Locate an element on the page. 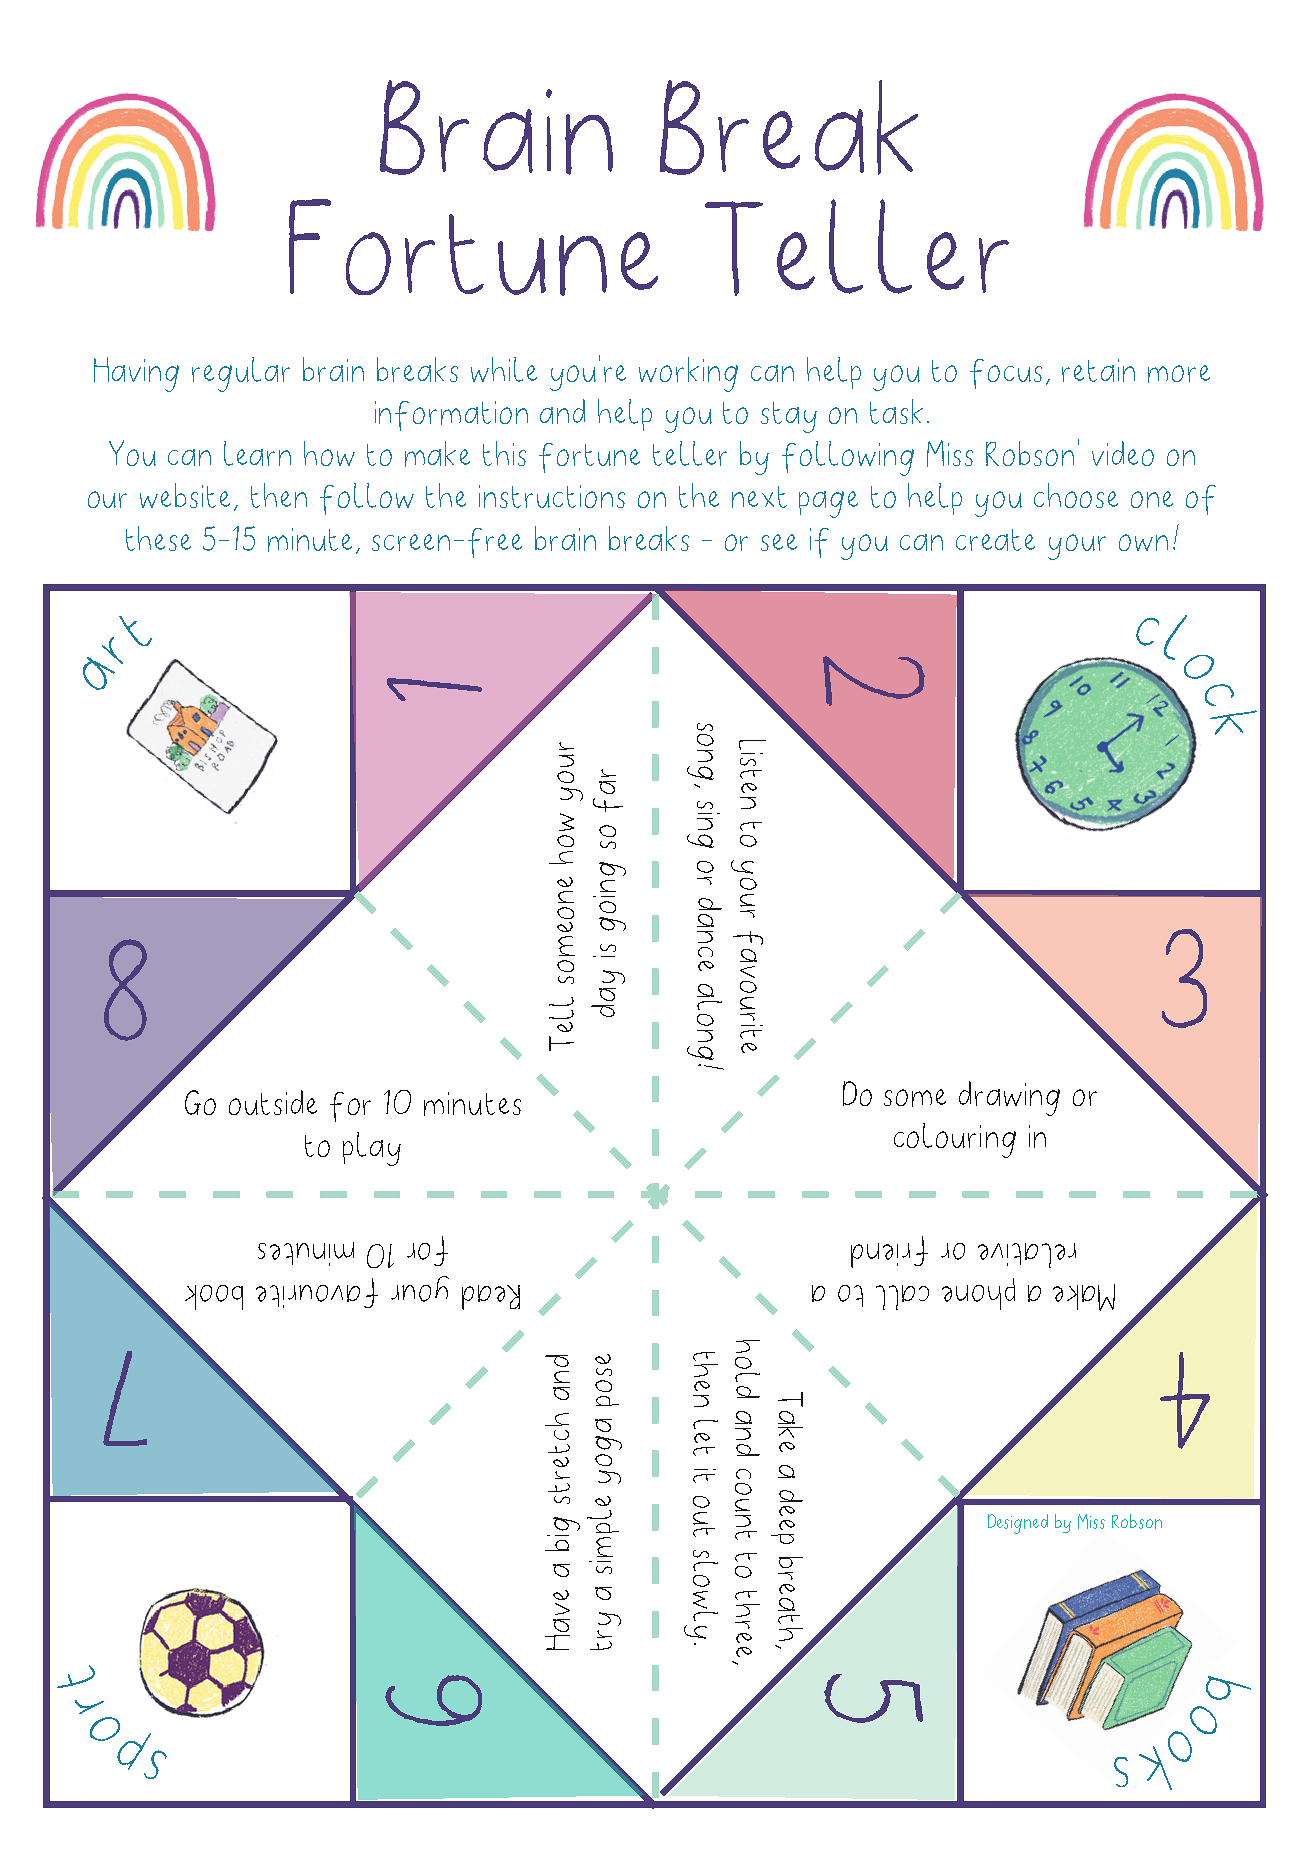 The height and width of the page is (1853, 1310). focus is located at coordinates (1006, 374).
